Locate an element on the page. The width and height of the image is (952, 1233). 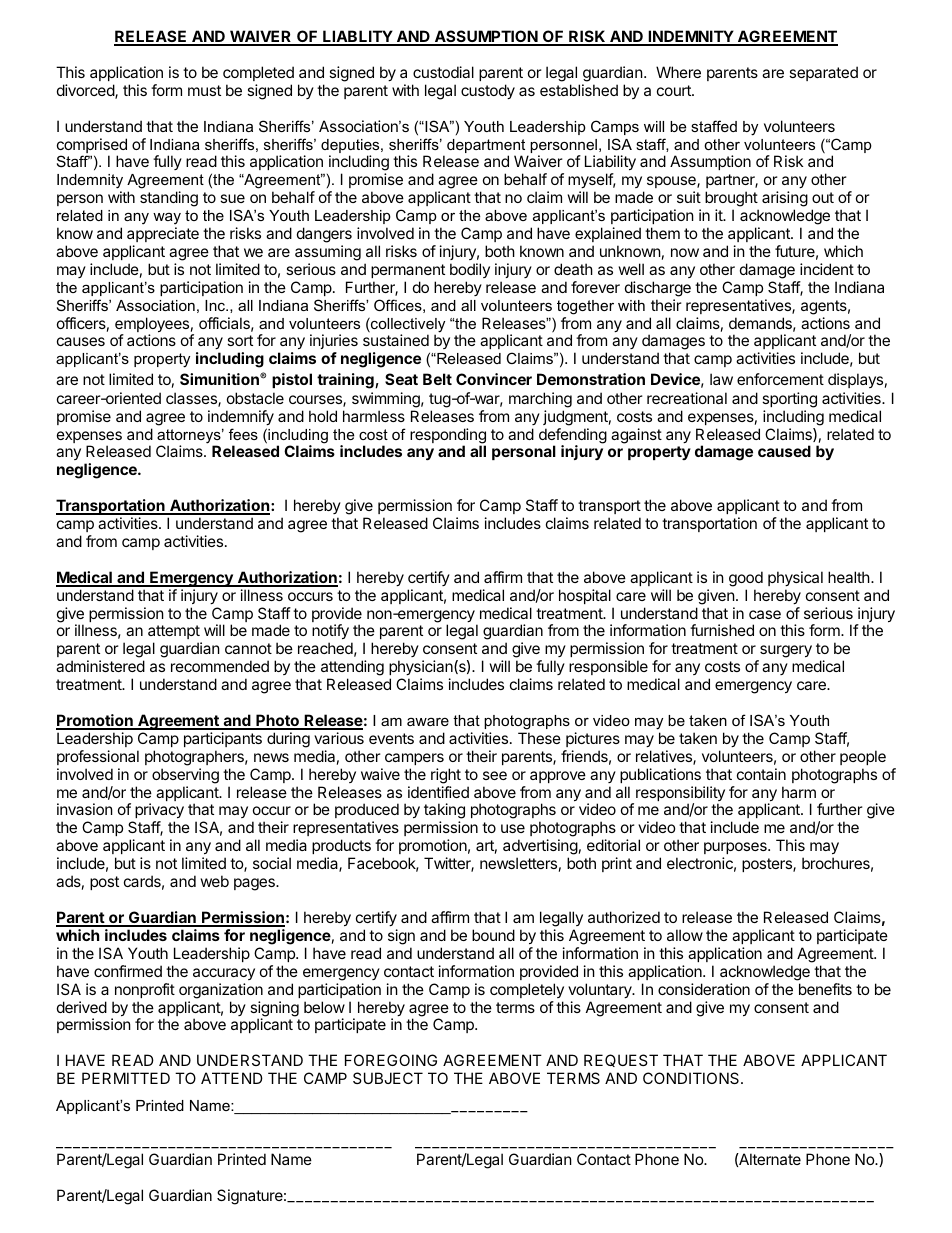
Belt is located at coordinates (437, 379).
